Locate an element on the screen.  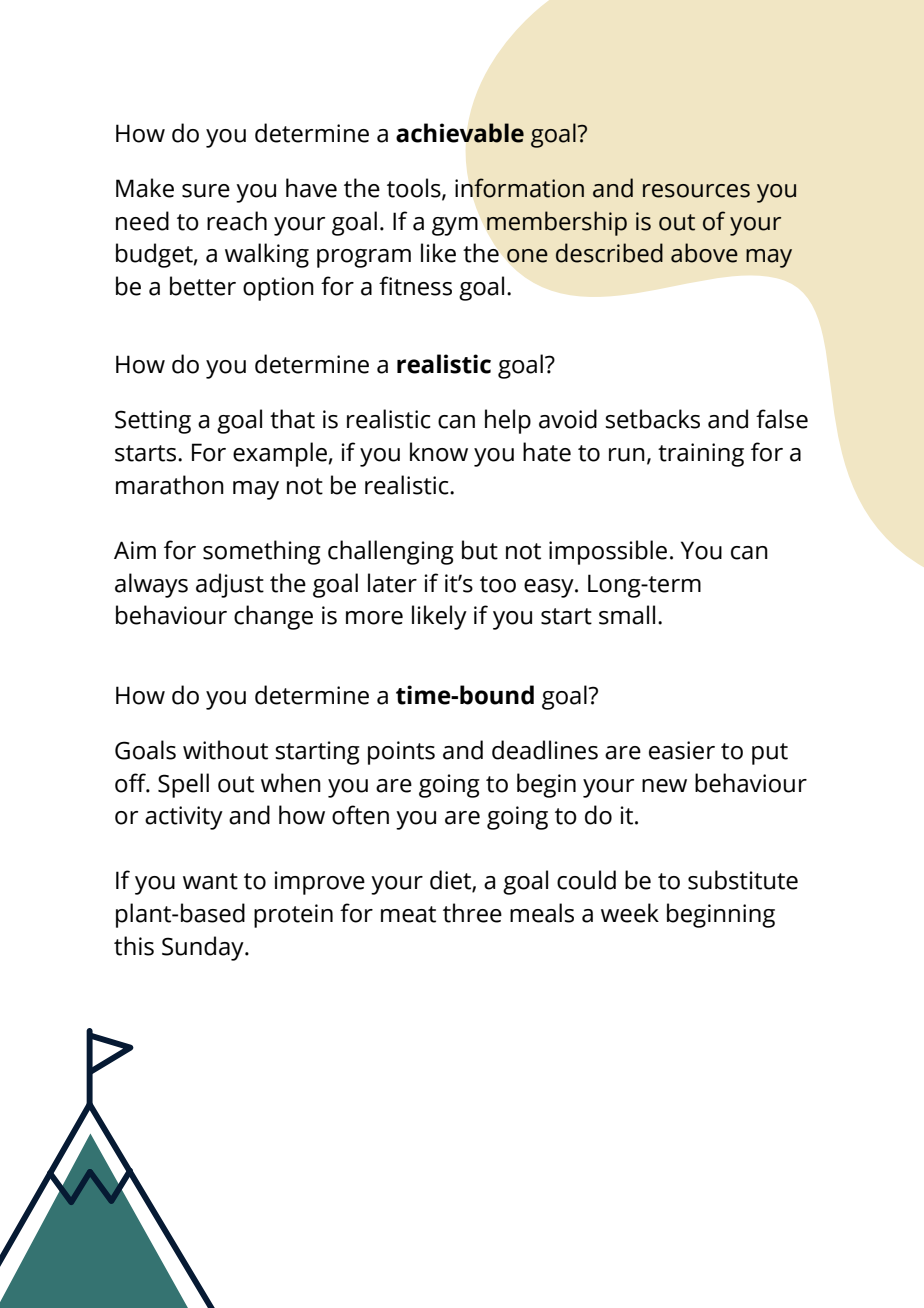
change is located at coordinates (273, 617).
